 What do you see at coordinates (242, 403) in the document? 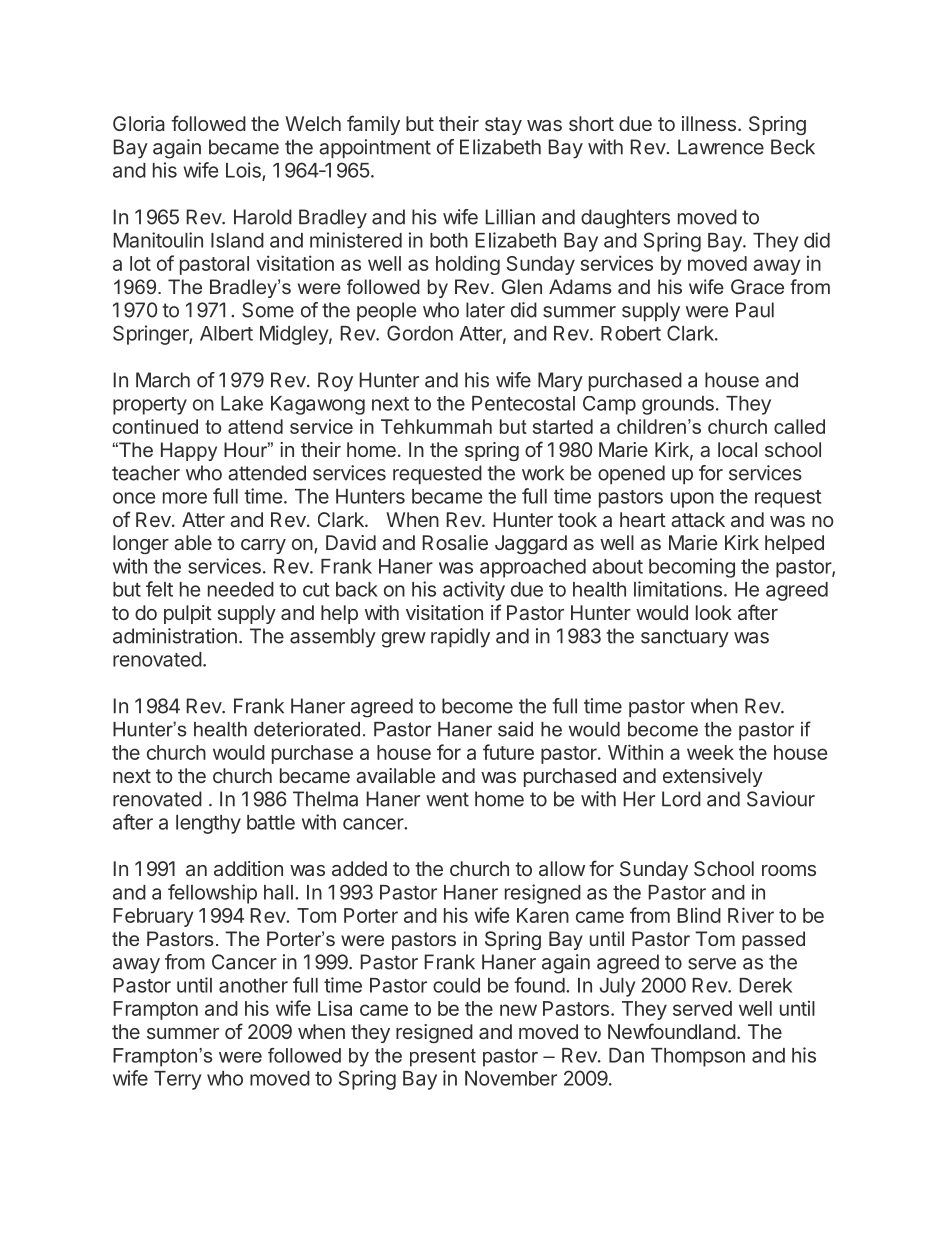
I see `Lake` at bounding box center [242, 403].
